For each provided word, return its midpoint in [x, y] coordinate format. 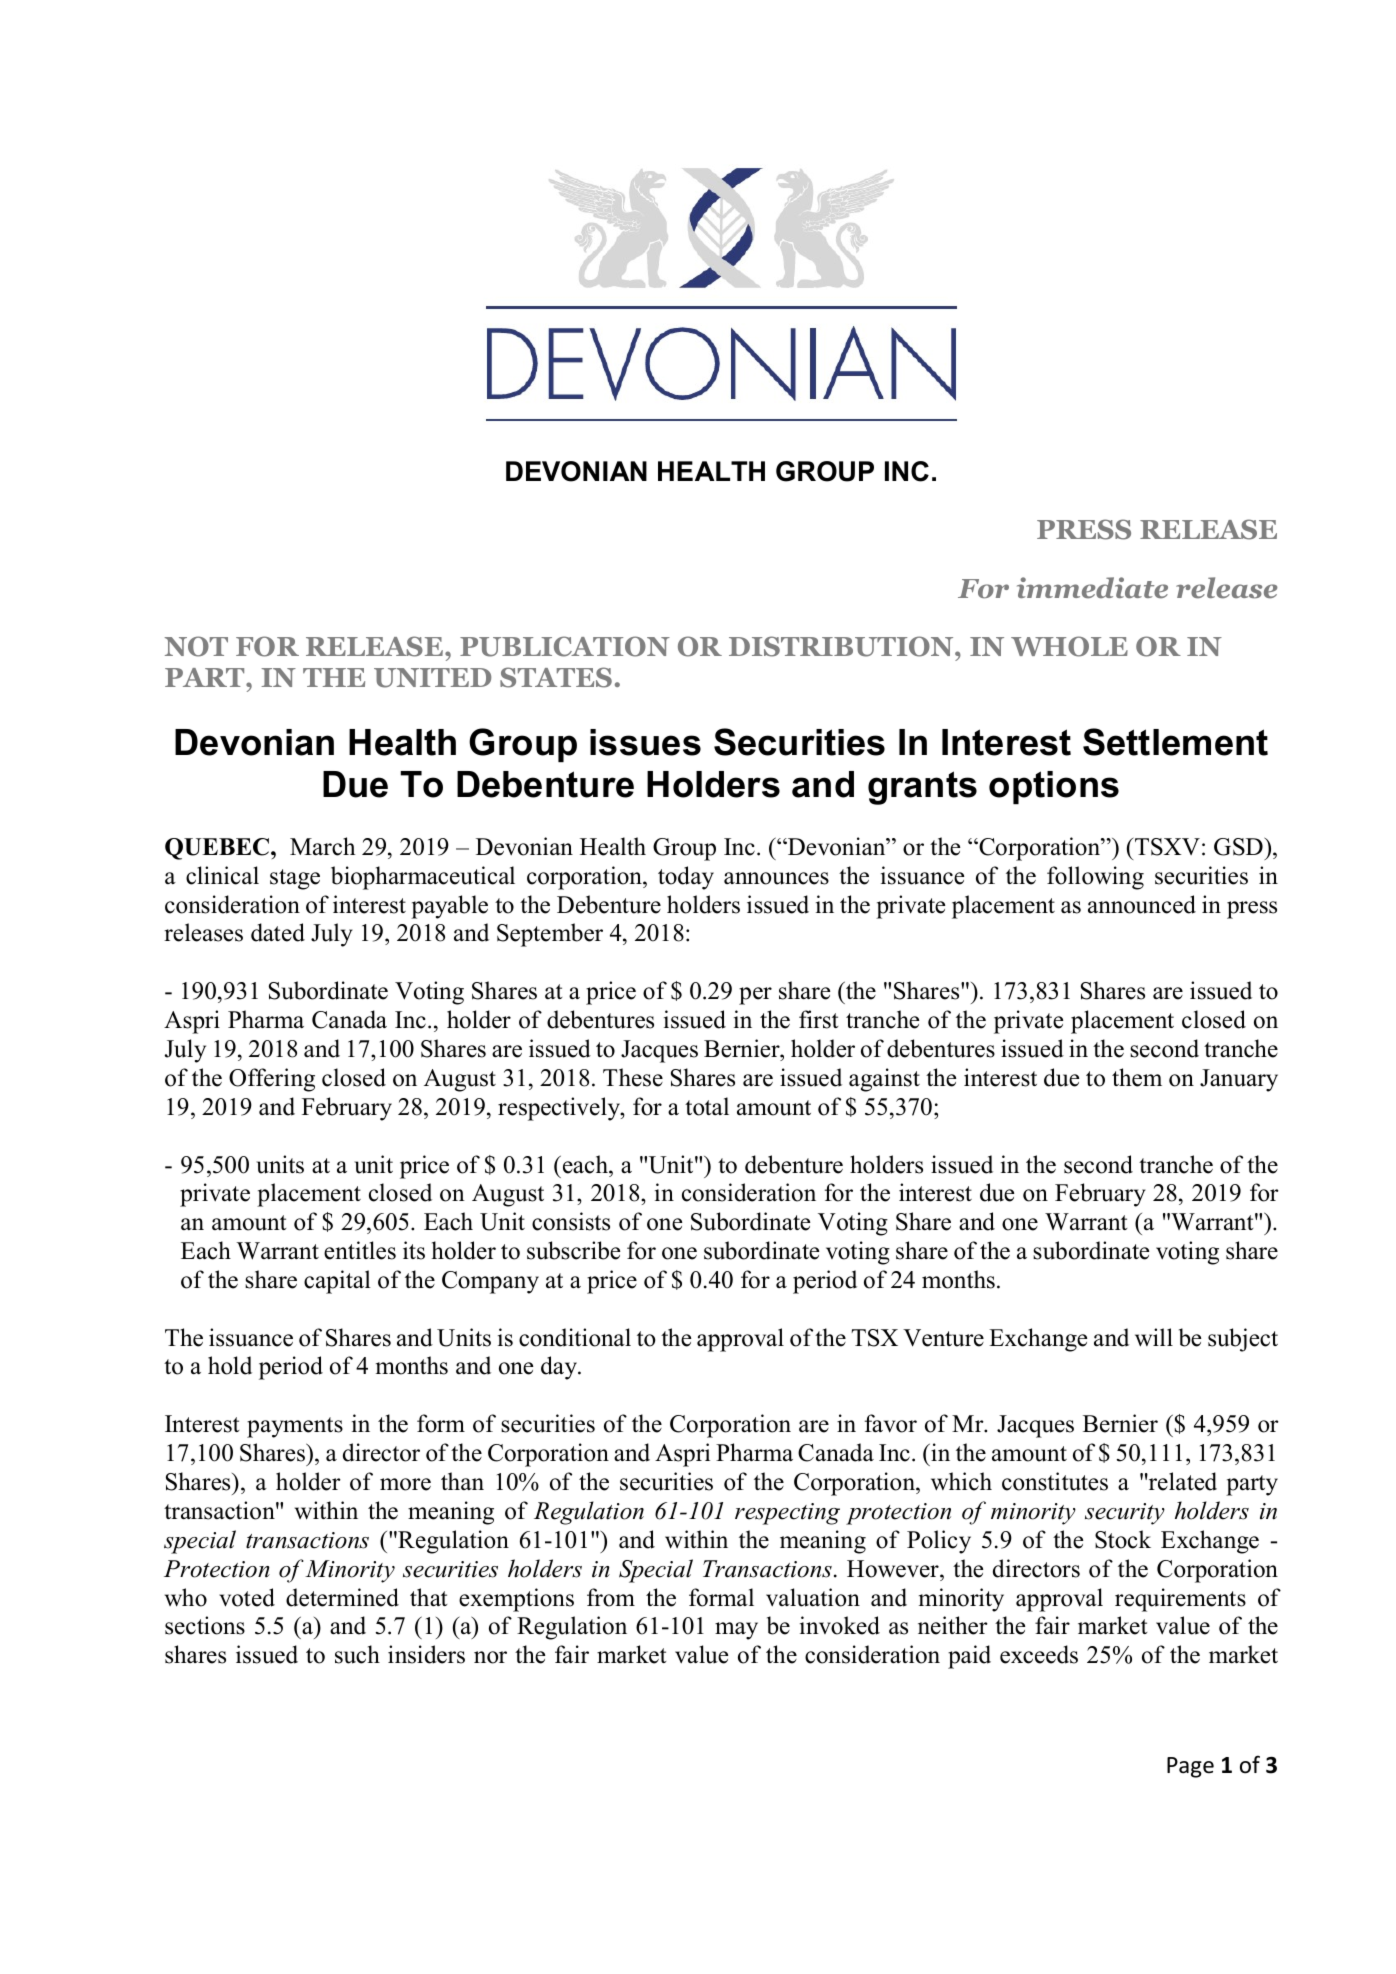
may [736, 1631]
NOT [196, 646]
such [357, 1654]
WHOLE [1069, 646]
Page [1190, 1767]
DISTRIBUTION [842, 646]
